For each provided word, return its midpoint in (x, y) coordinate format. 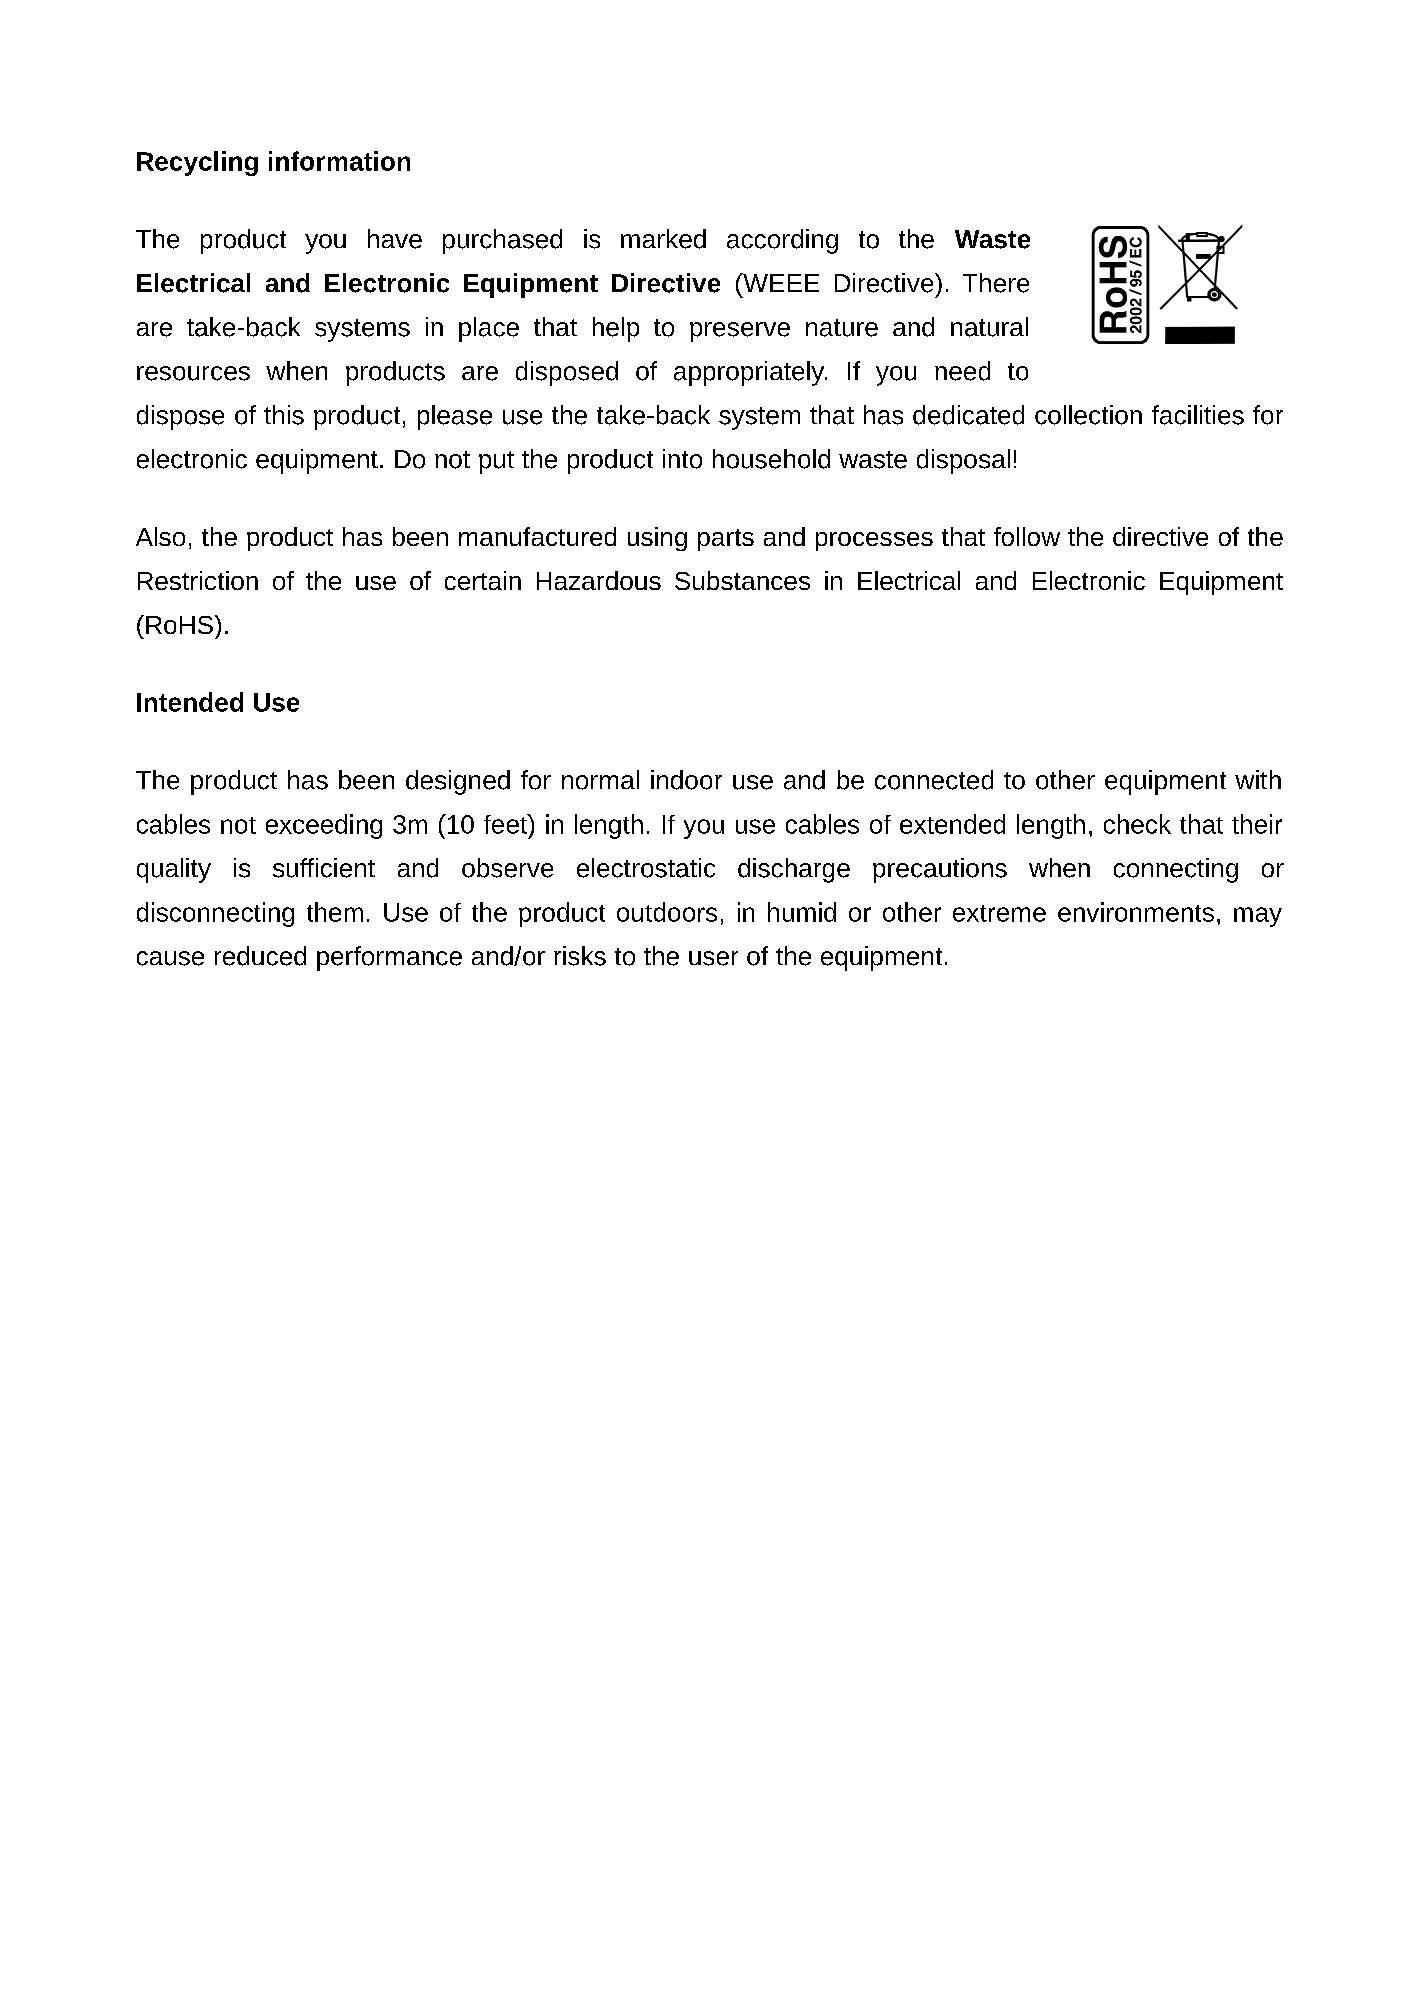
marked (663, 239)
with (1258, 779)
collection (1088, 415)
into (682, 459)
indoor (686, 780)
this (284, 415)
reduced (260, 956)
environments (1136, 912)
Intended (190, 702)
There (996, 283)
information (339, 161)
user (713, 958)
